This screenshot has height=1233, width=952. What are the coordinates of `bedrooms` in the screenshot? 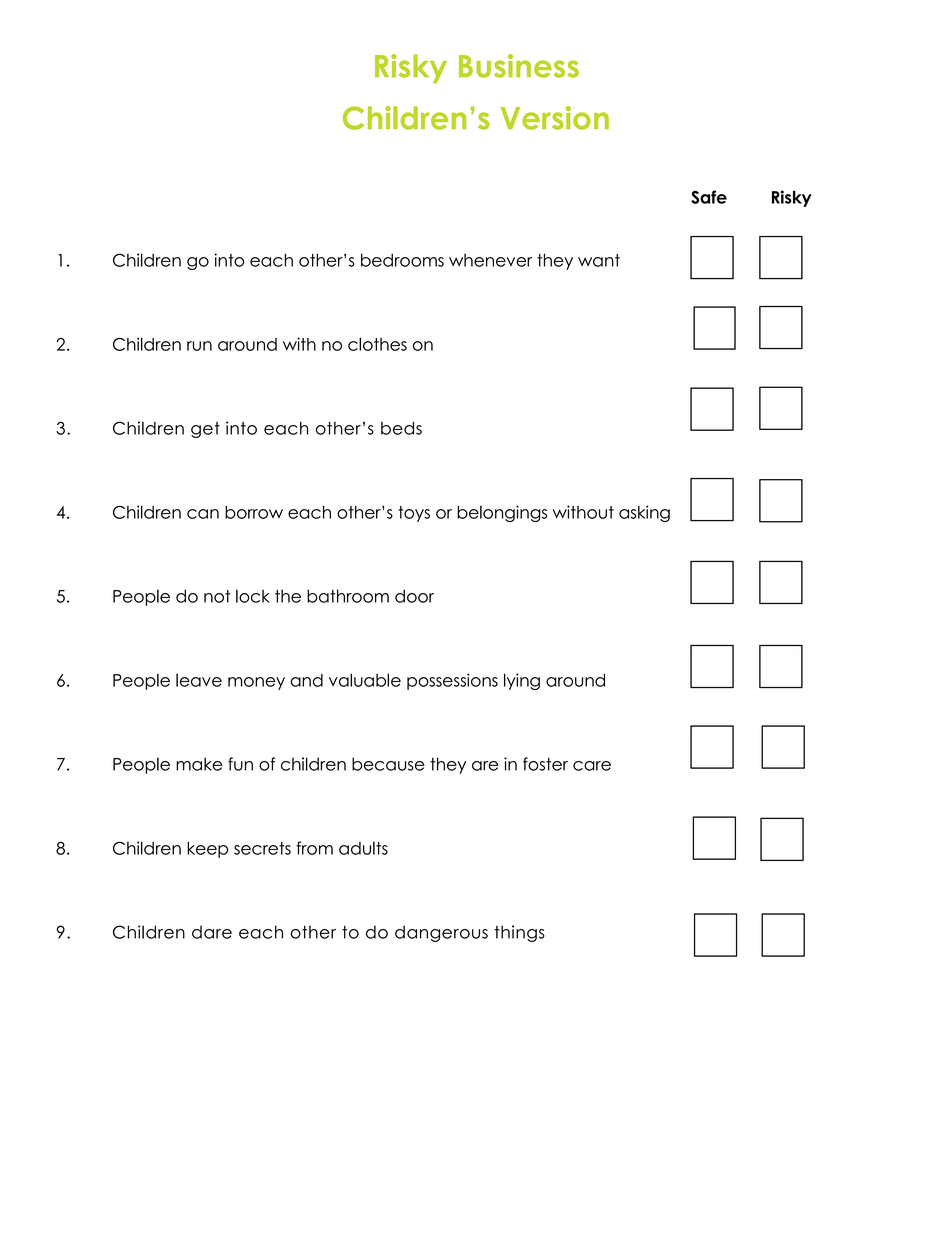 It's located at (402, 260).
